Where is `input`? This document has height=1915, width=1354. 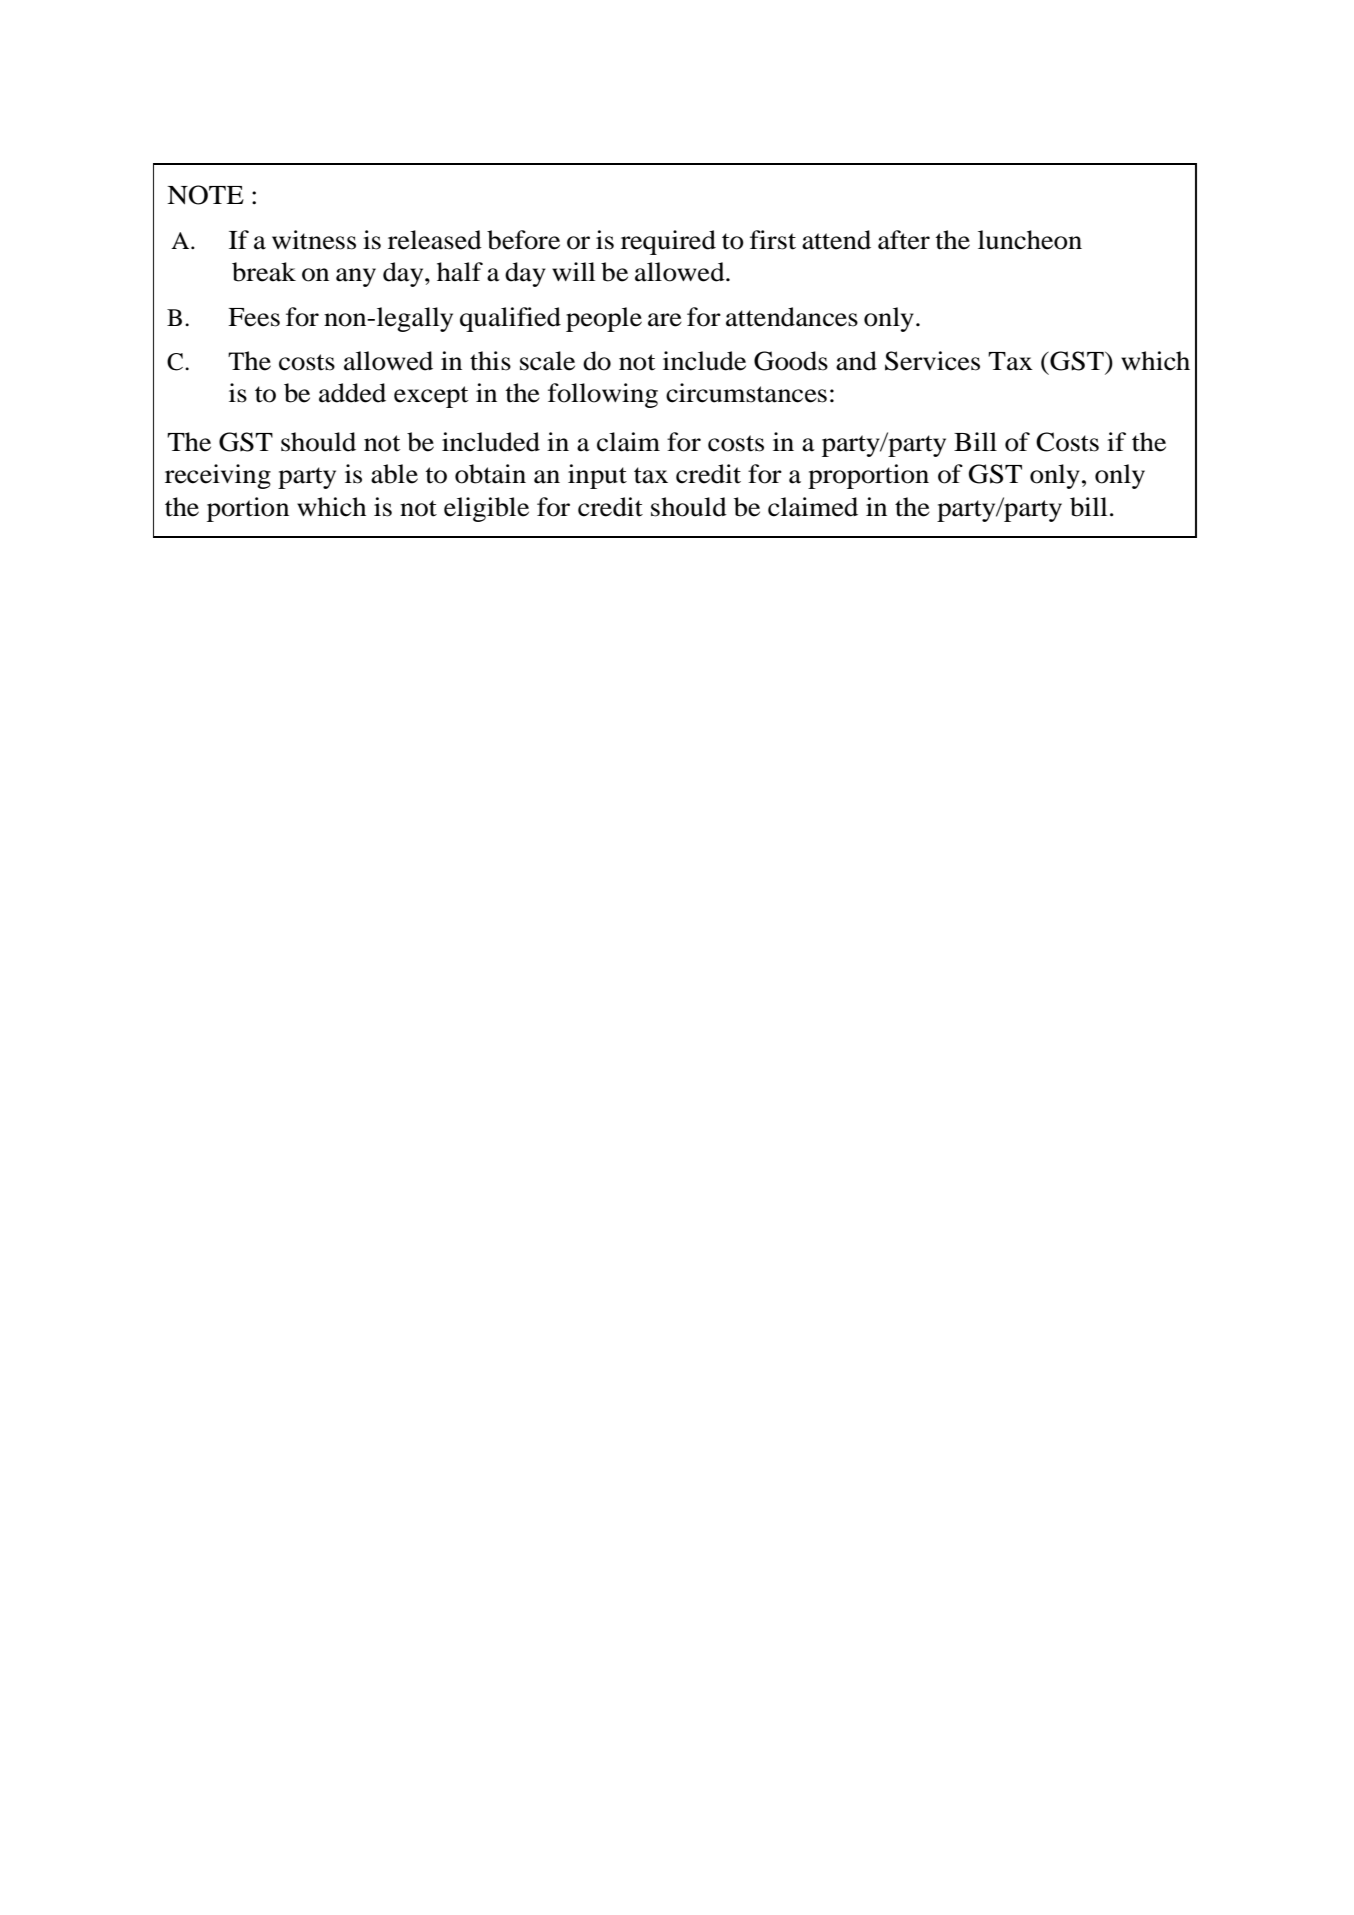 input is located at coordinates (597, 476).
